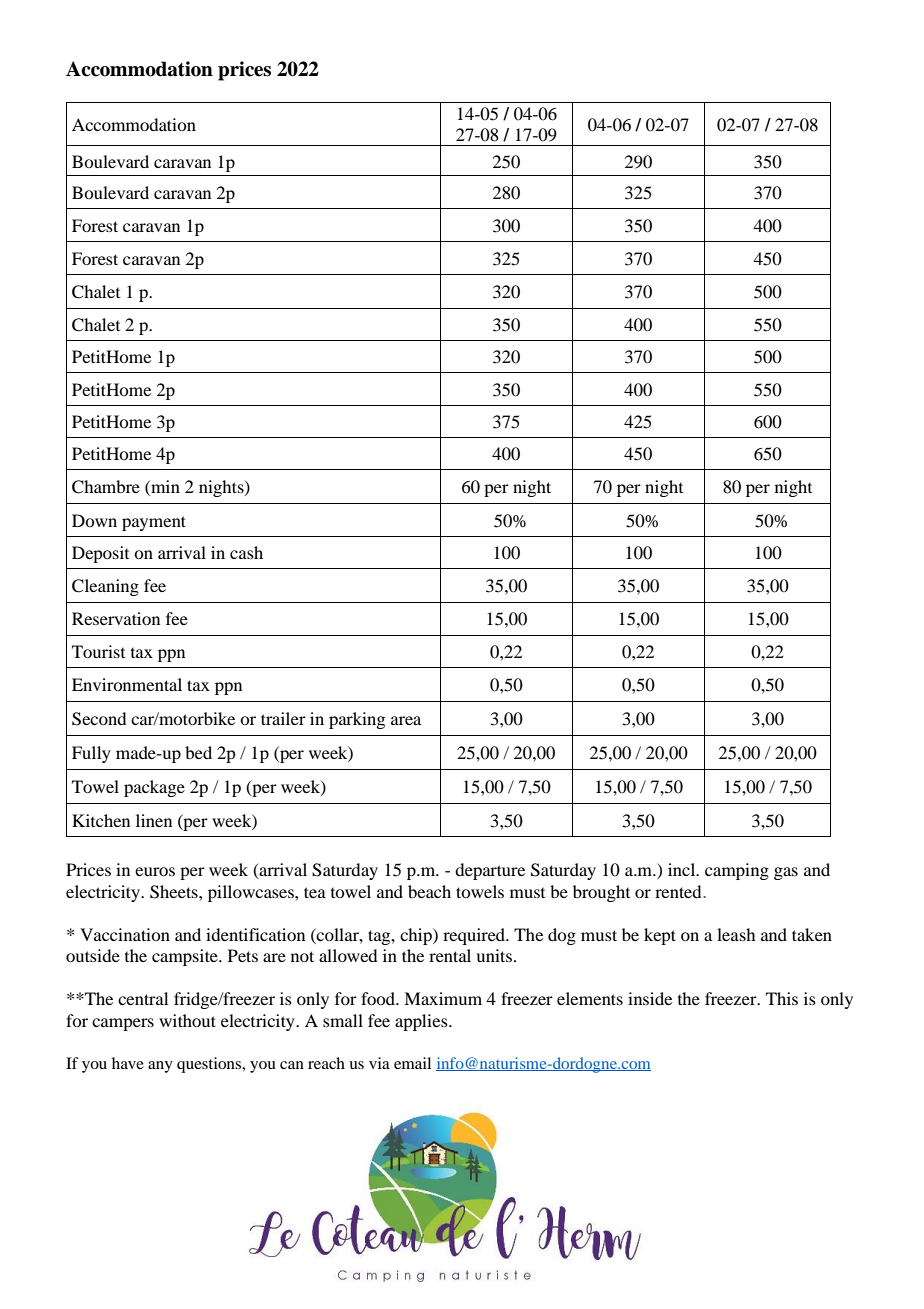 Image resolution: width=924 pixels, height=1309 pixels. What do you see at coordinates (406, 720) in the image?
I see `area` at bounding box center [406, 720].
